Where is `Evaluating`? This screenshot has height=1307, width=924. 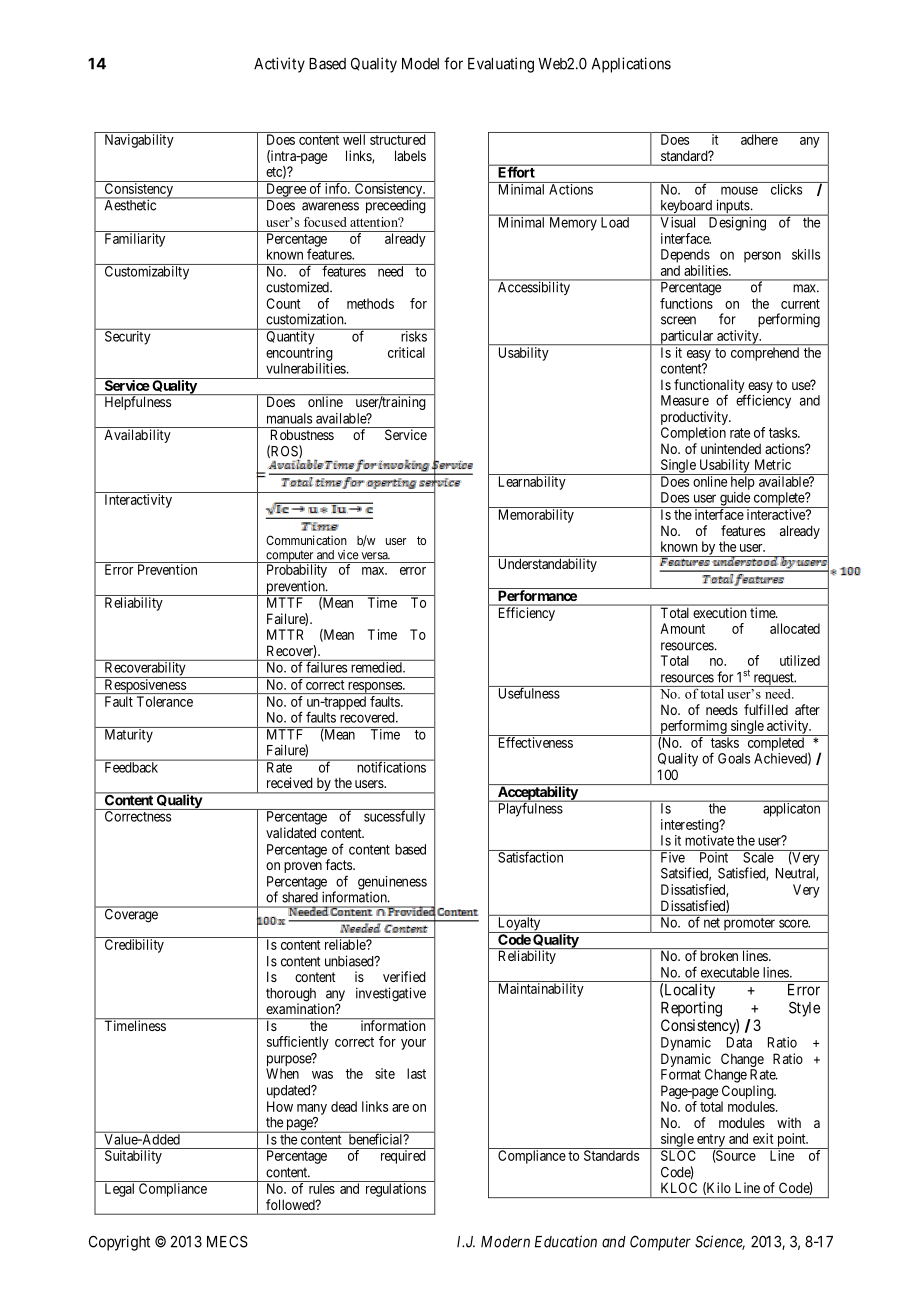
Evaluating is located at coordinates (501, 65).
